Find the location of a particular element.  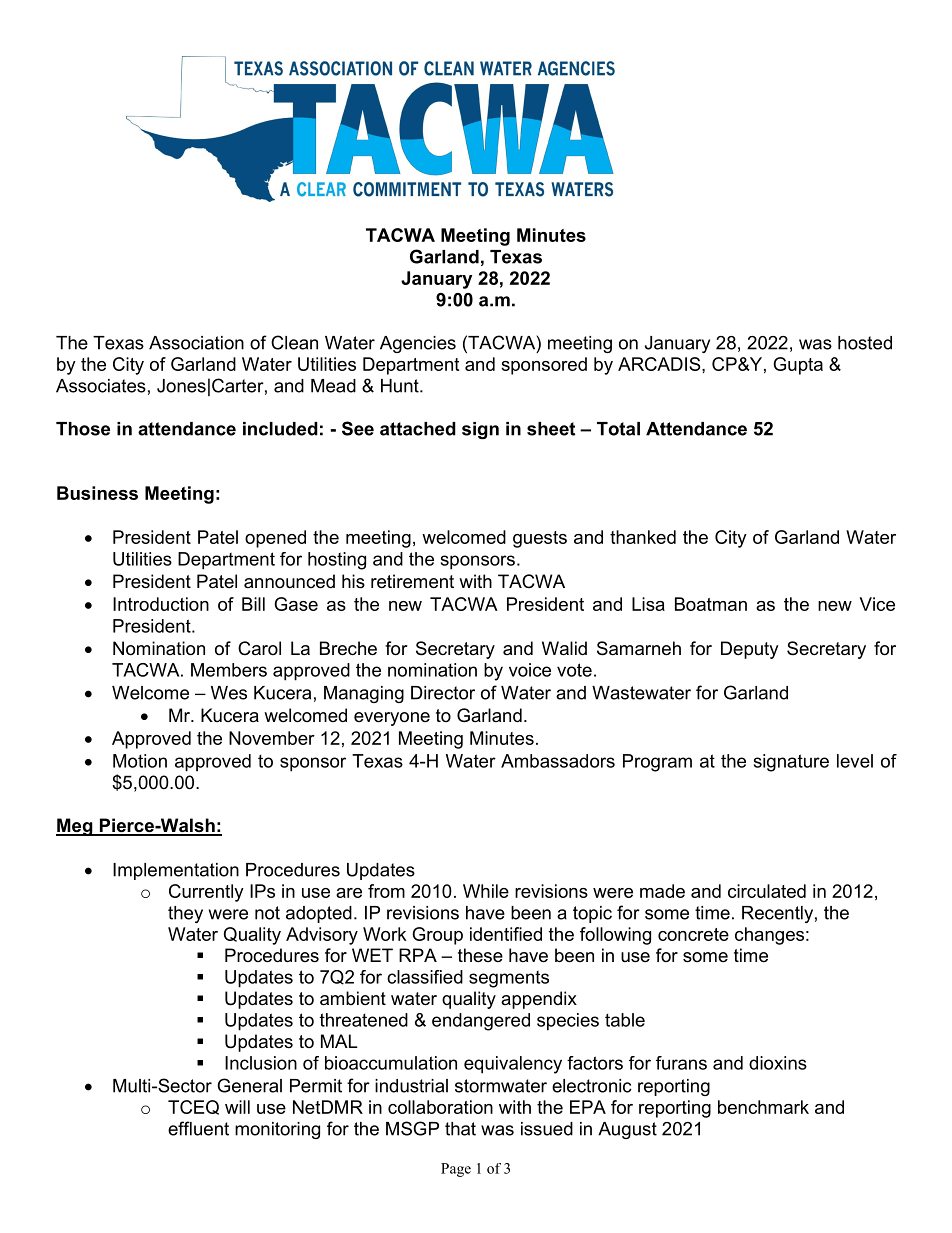

thanked is located at coordinates (643, 537).
